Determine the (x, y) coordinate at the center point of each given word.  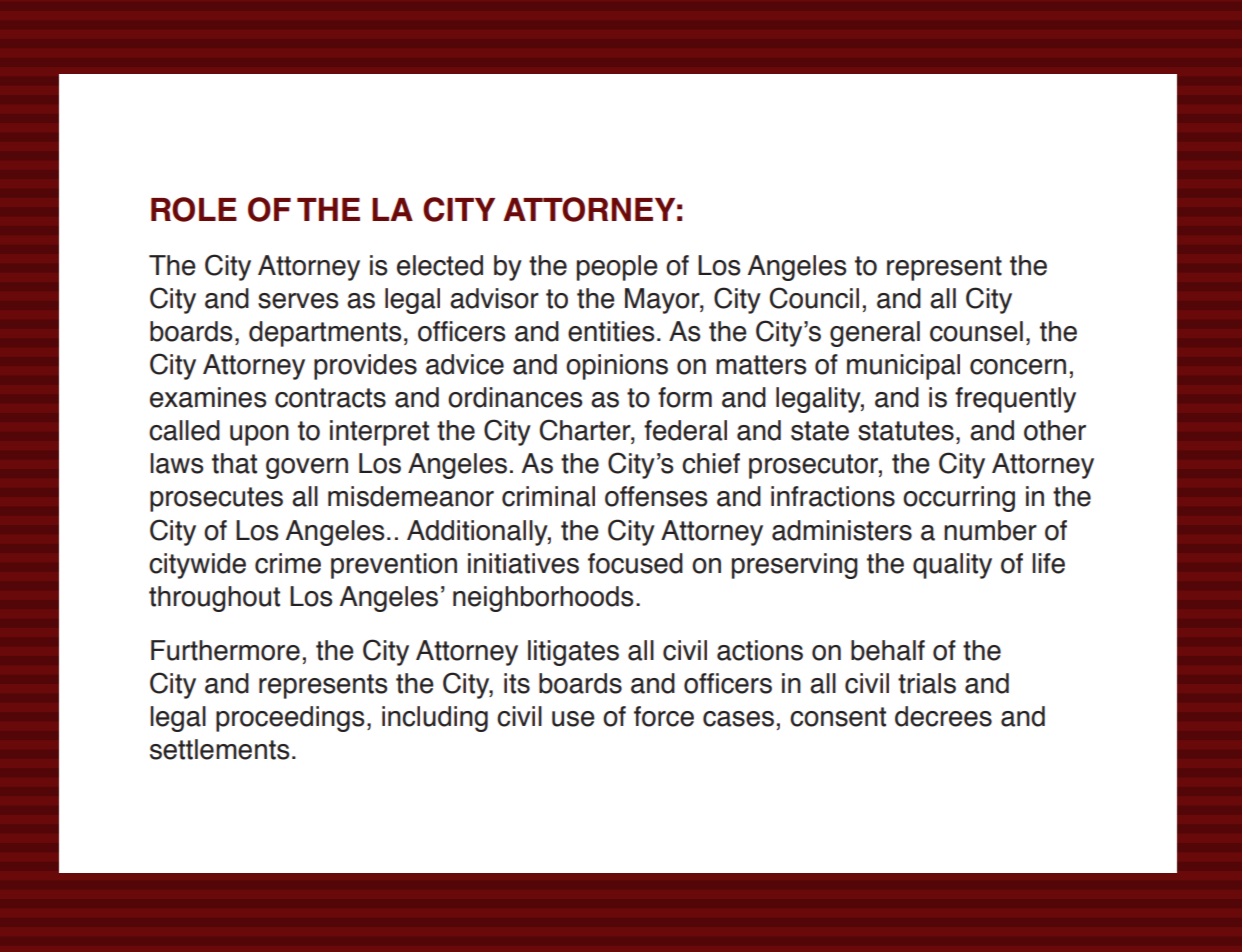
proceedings (290, 719)
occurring (959, 499)
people (617, 268)
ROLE (194, 209)
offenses (656, 496)
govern (307, 468)
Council (814, 298)
